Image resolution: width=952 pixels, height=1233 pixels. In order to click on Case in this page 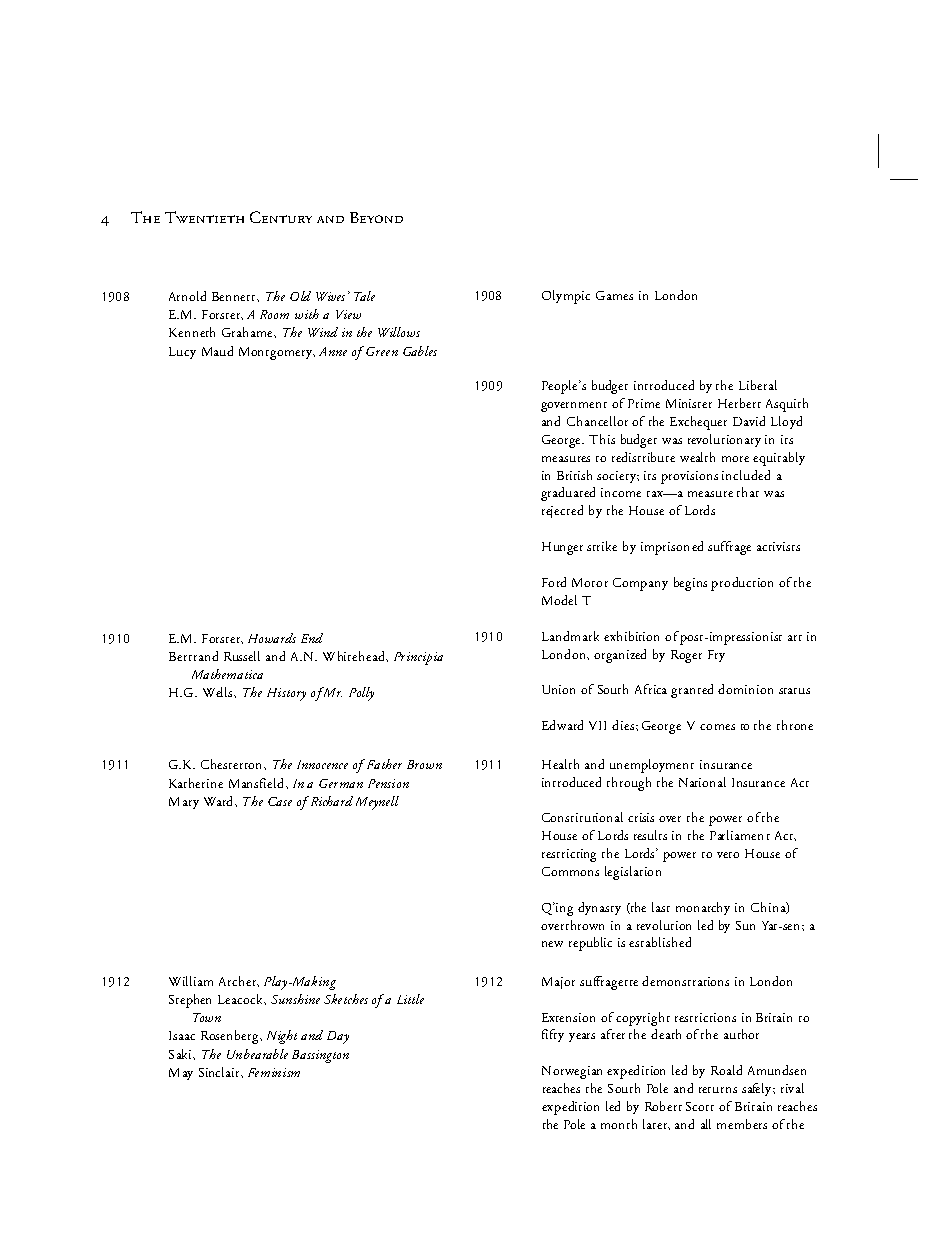, I will do `click(280, 801)`.
